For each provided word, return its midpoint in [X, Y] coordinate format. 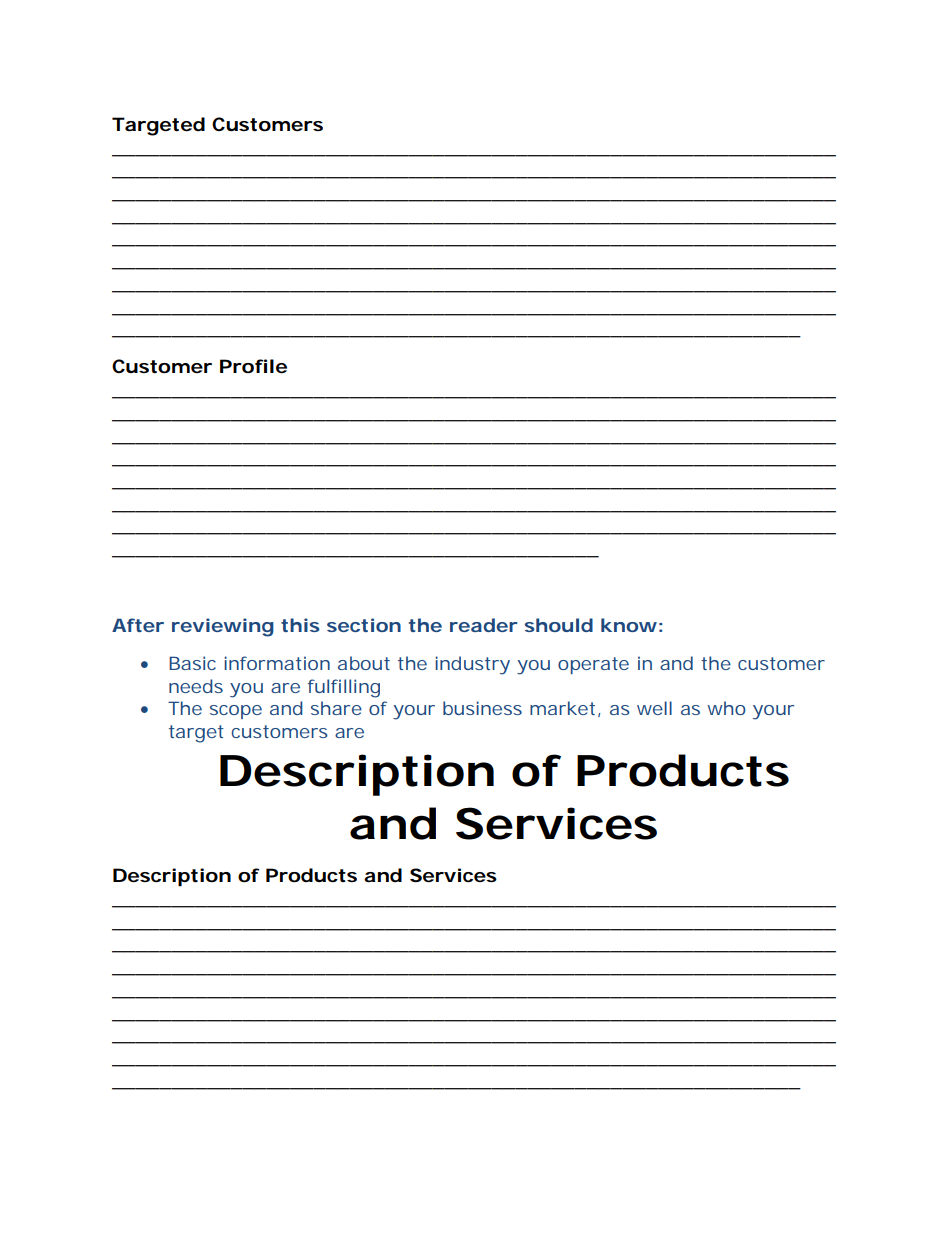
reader [484, 625]
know [629, 625]
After [138, 625]
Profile [253, 366]
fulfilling [344, 688]
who [727, 708]
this [300, 625]
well [654, 708]
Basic [192, 663]
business [482, 708]
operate [593, 665]
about [364, 663]
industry [472, 665]
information [277, 663]
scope [236, 712]
